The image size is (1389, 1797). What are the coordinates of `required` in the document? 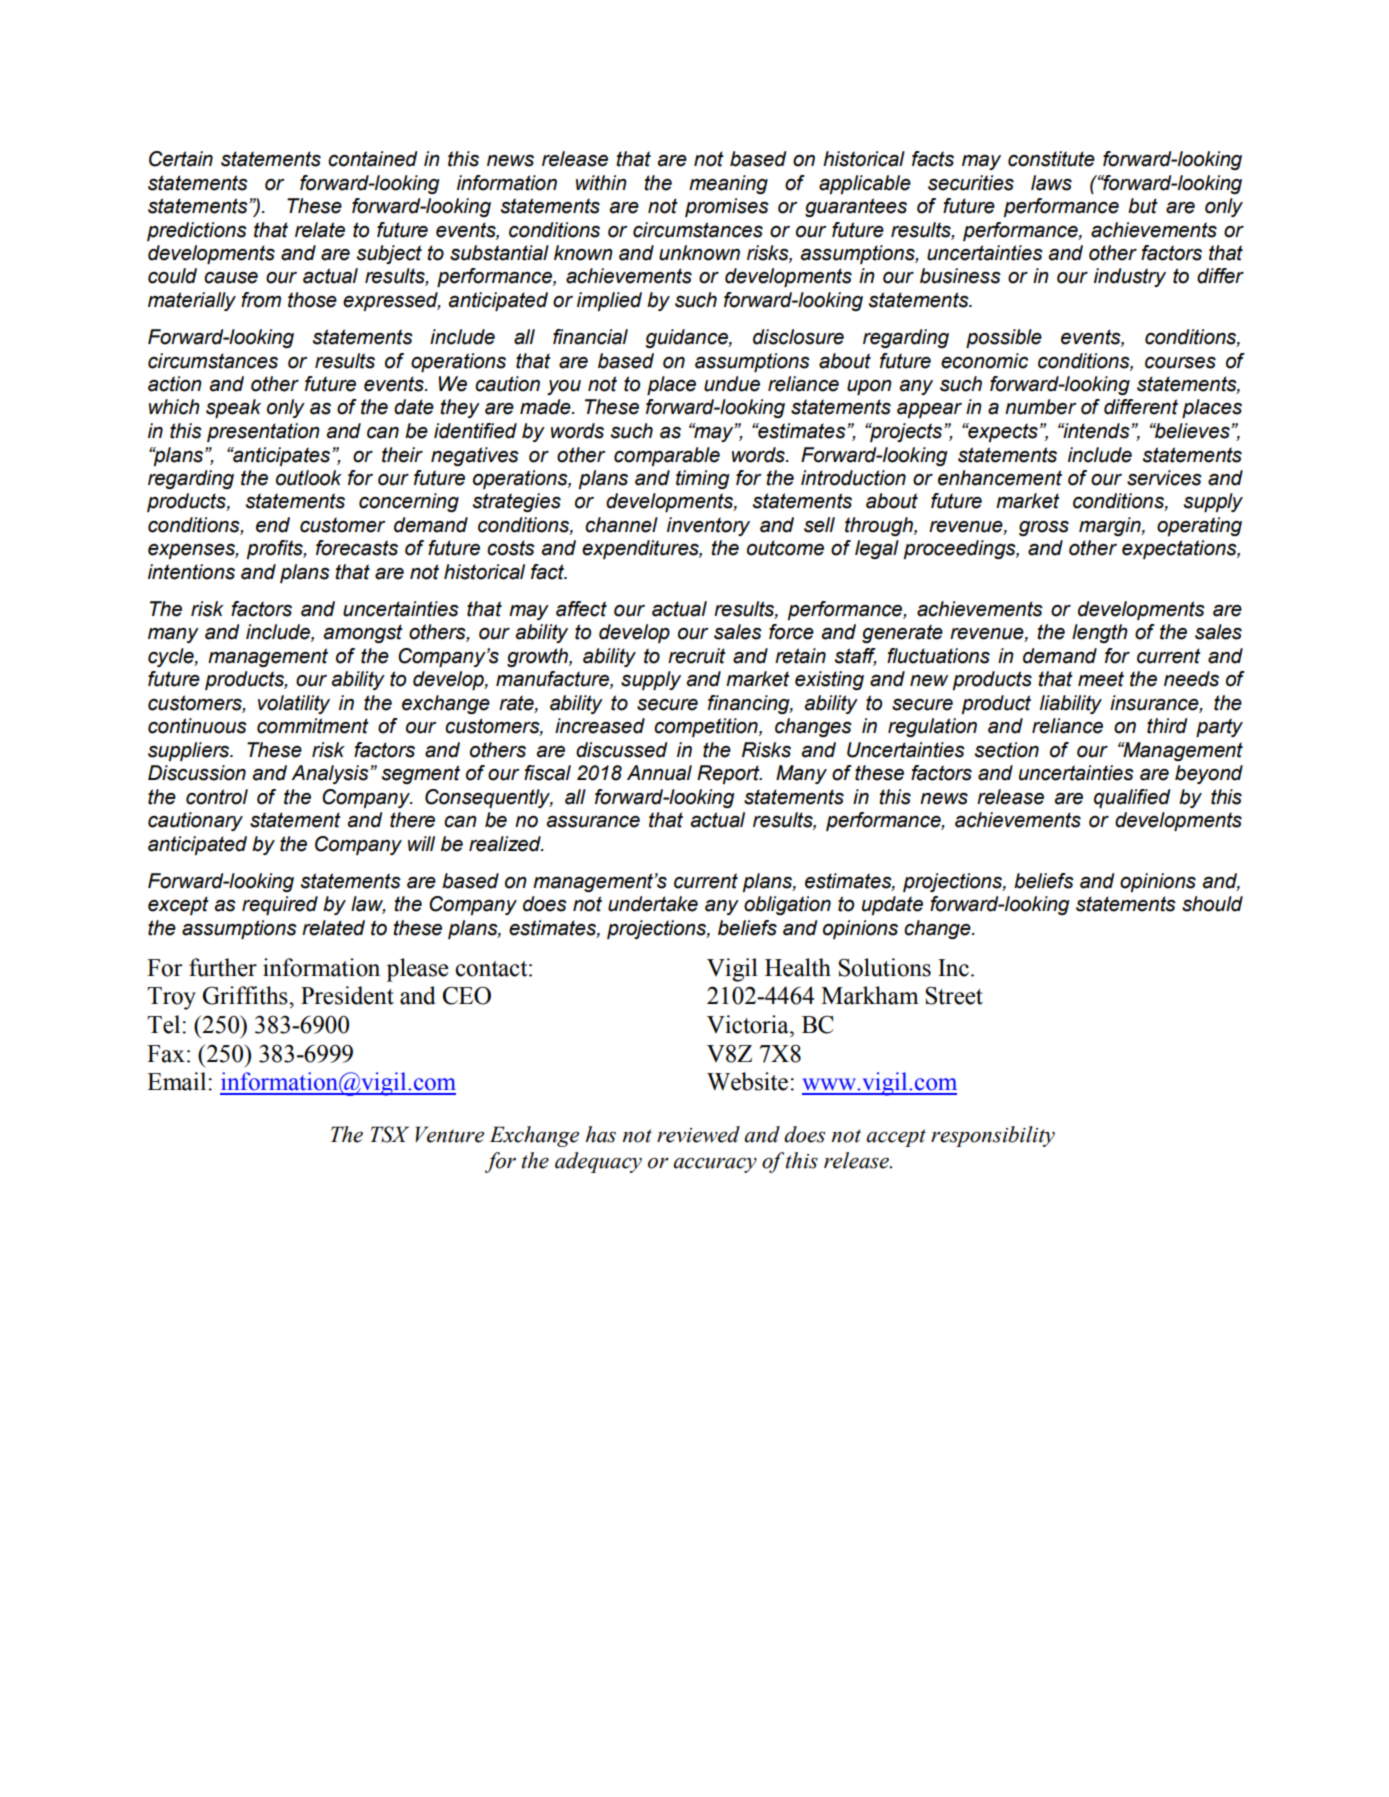 It's located at (280, 905).
